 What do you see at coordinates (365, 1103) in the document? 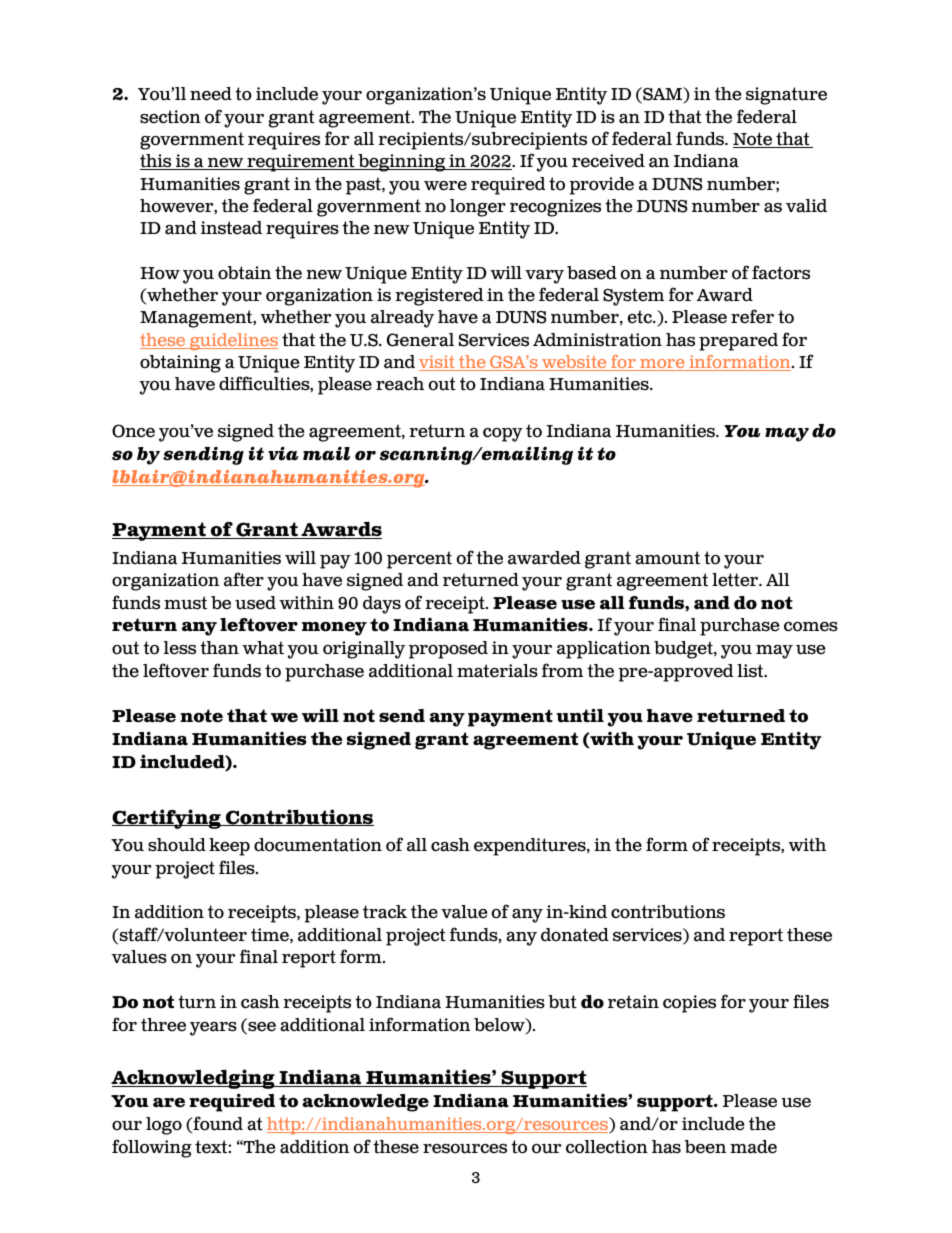
I see `acknowledge` at bounding box center [365, 1103].
